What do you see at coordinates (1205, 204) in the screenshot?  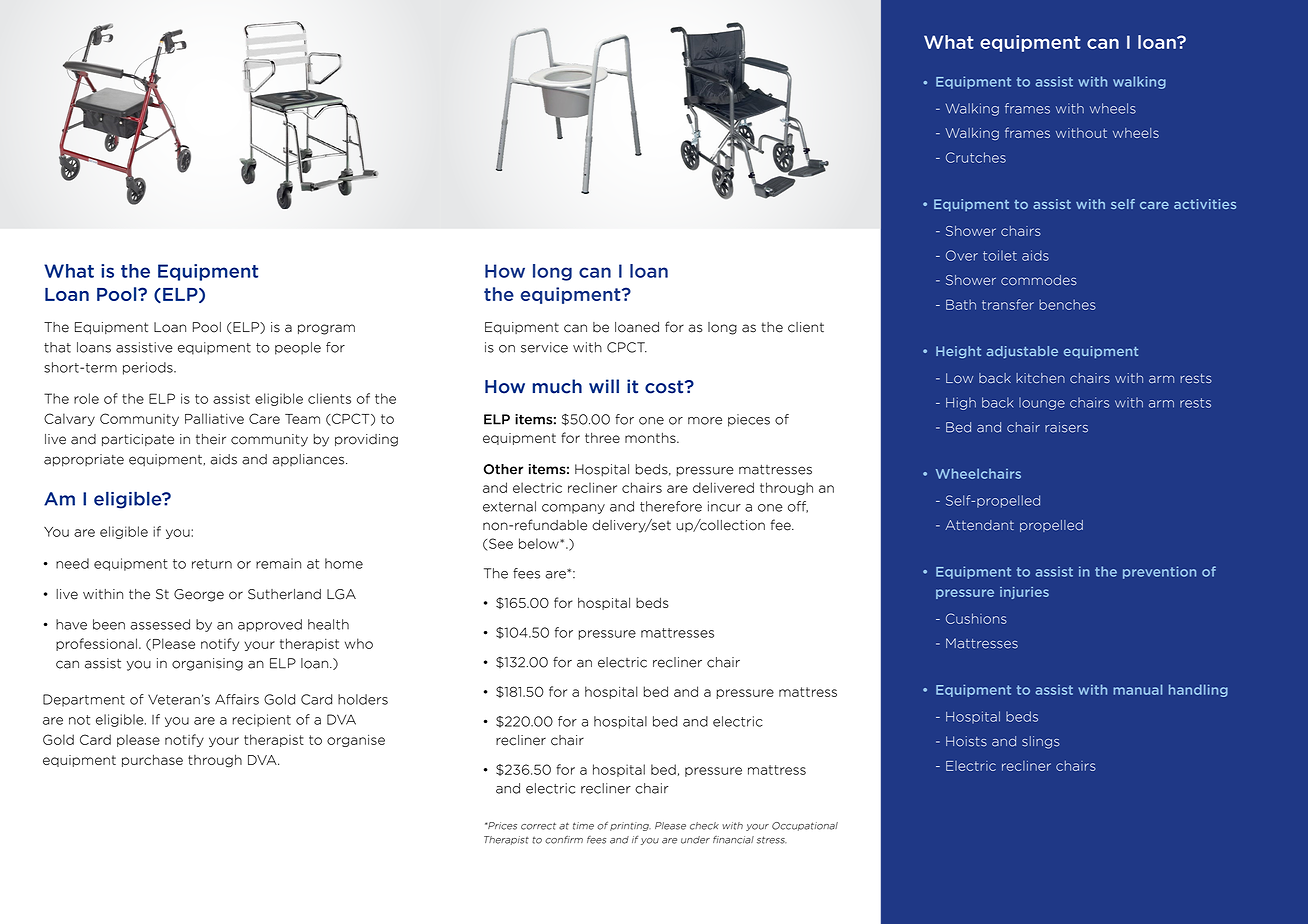 I see `activities` at bounding box center [1205, 204].
